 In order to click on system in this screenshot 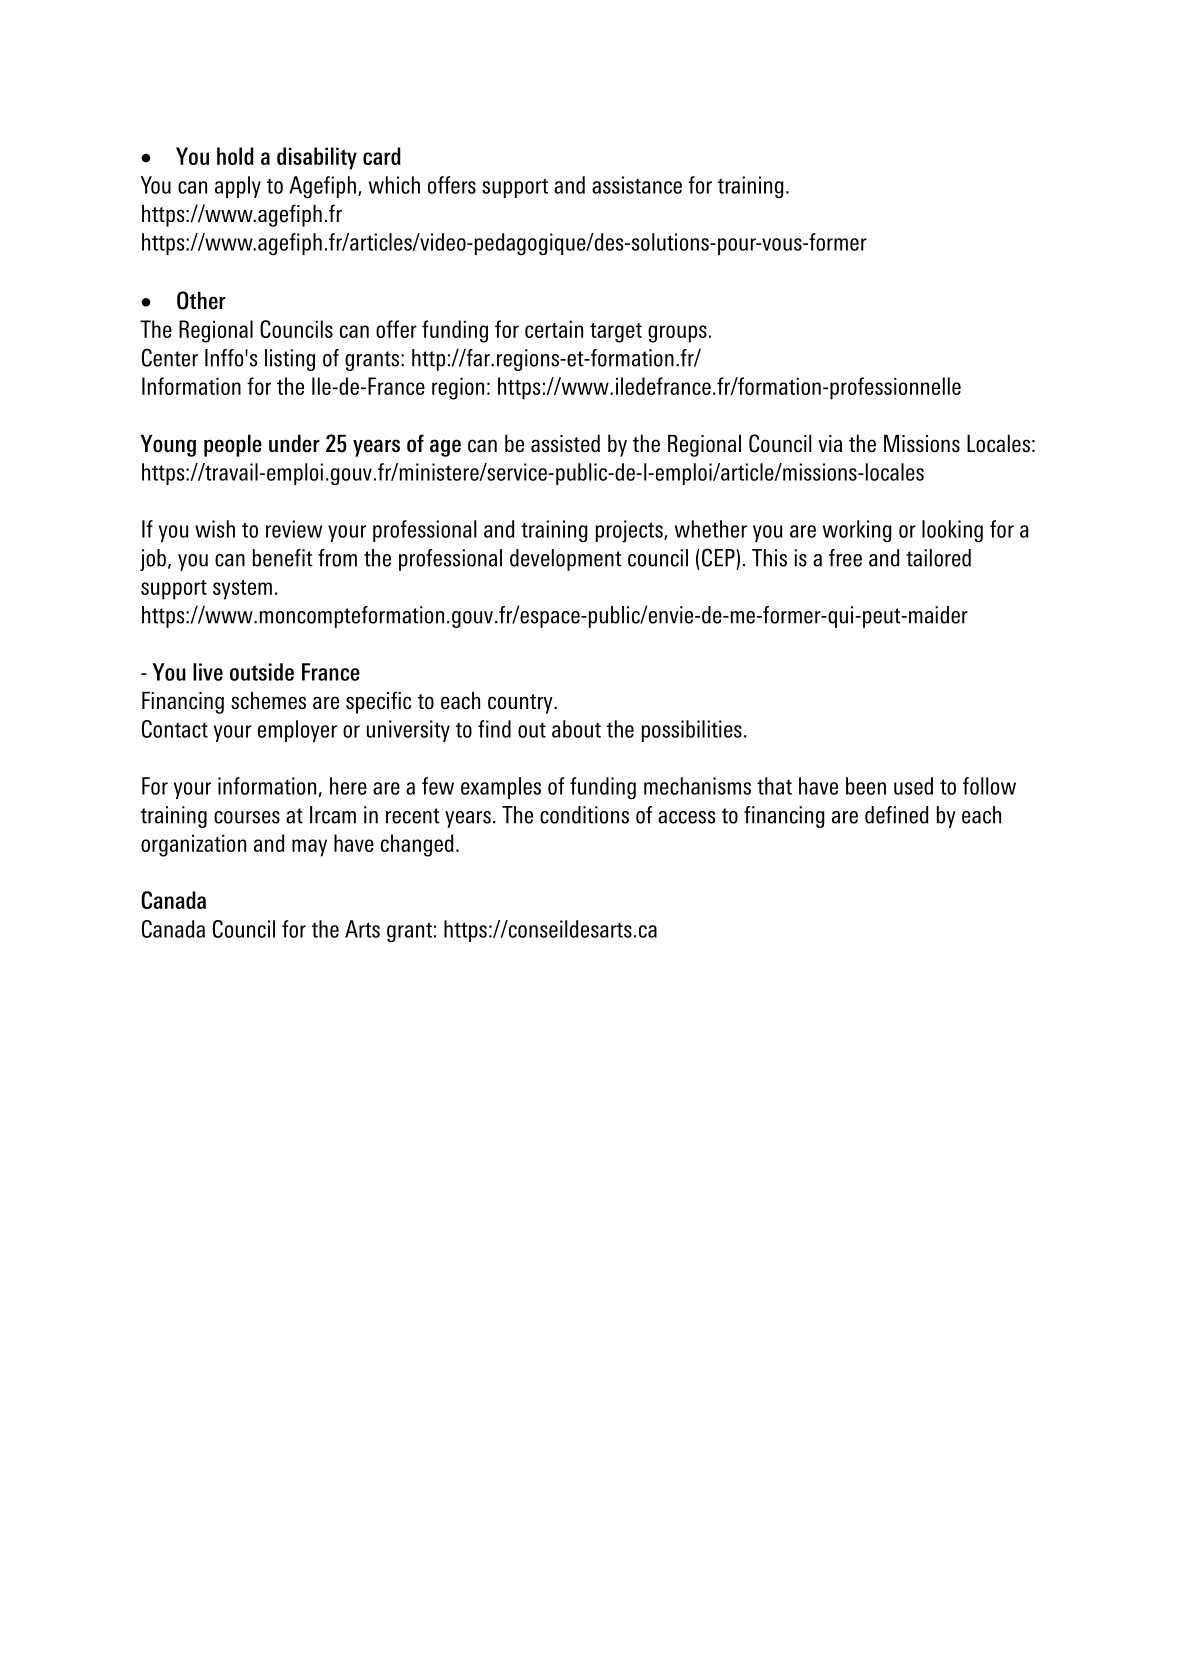, I will do `click(242, 590)`.
